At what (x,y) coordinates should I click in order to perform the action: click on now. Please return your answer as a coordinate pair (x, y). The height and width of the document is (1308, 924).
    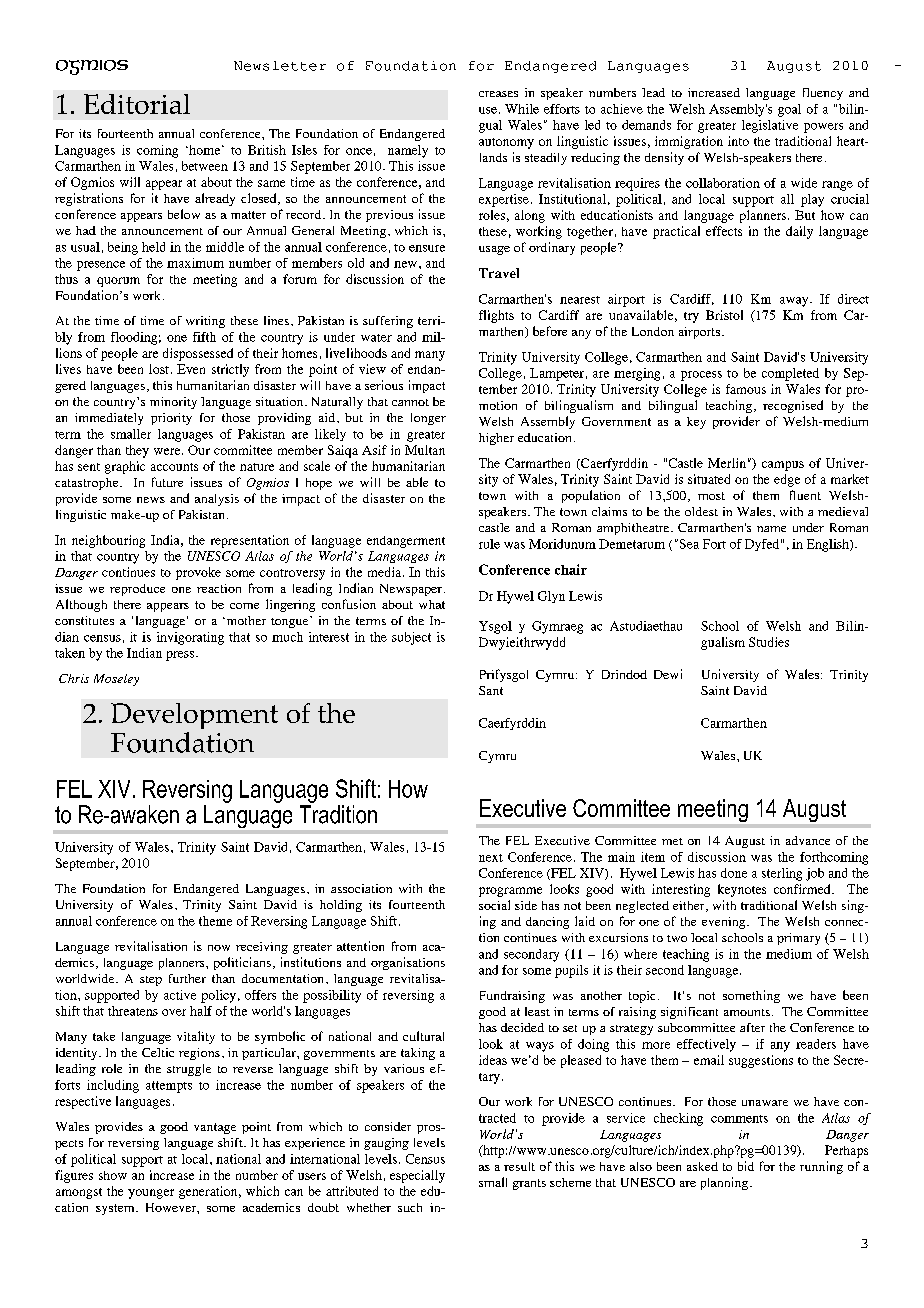
    Looking at the image, I should click on (219, 948).
